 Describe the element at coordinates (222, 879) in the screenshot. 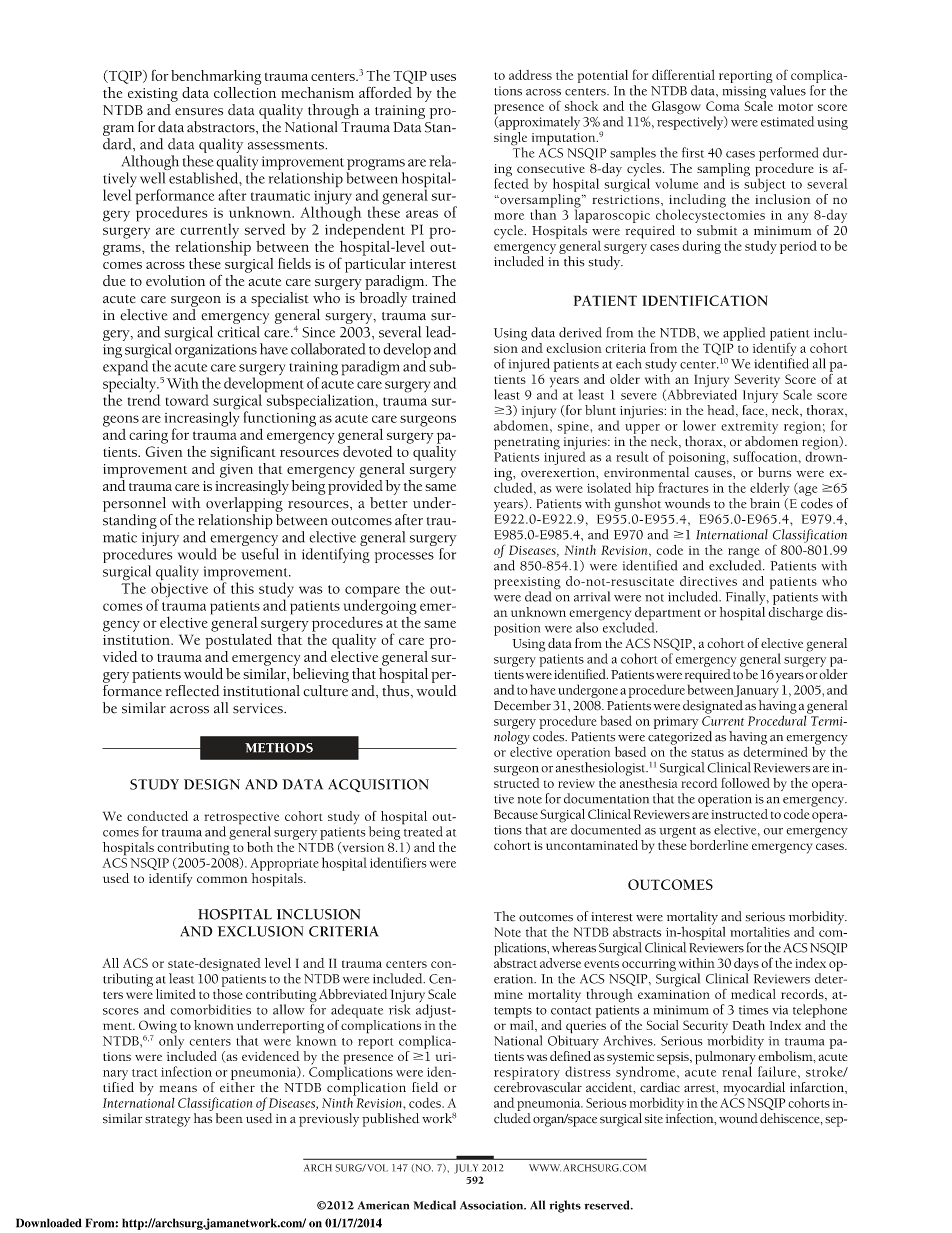

I see `common` at that location.
